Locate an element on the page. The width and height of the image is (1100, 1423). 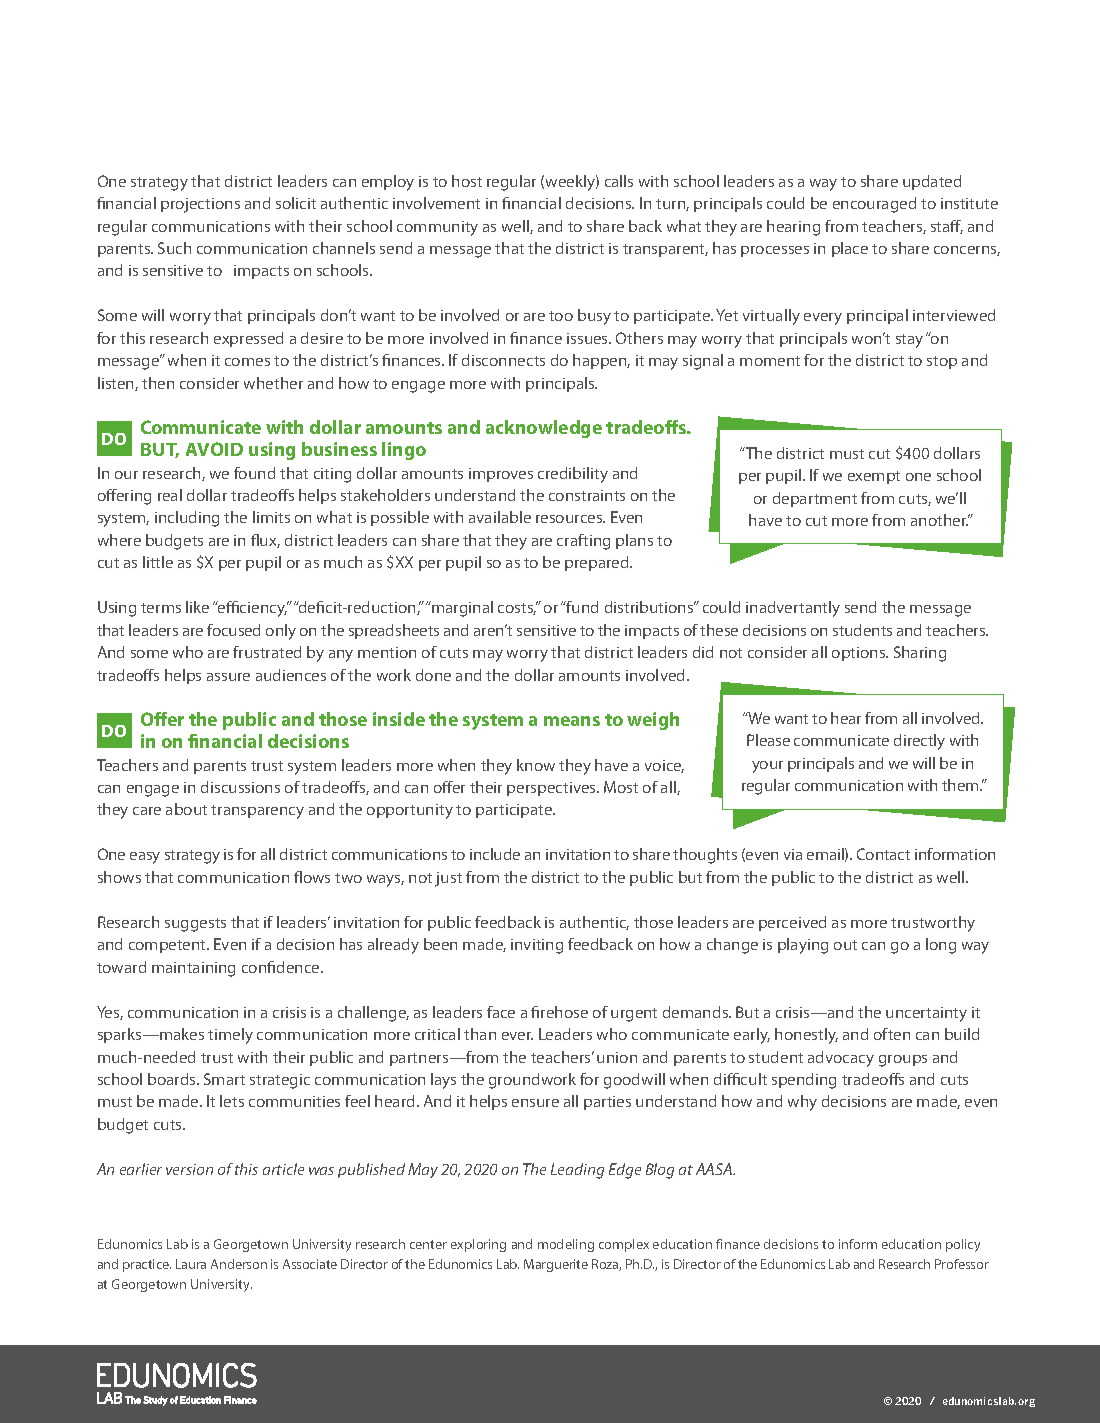
modeling is located at coordinates (566, 1245).
